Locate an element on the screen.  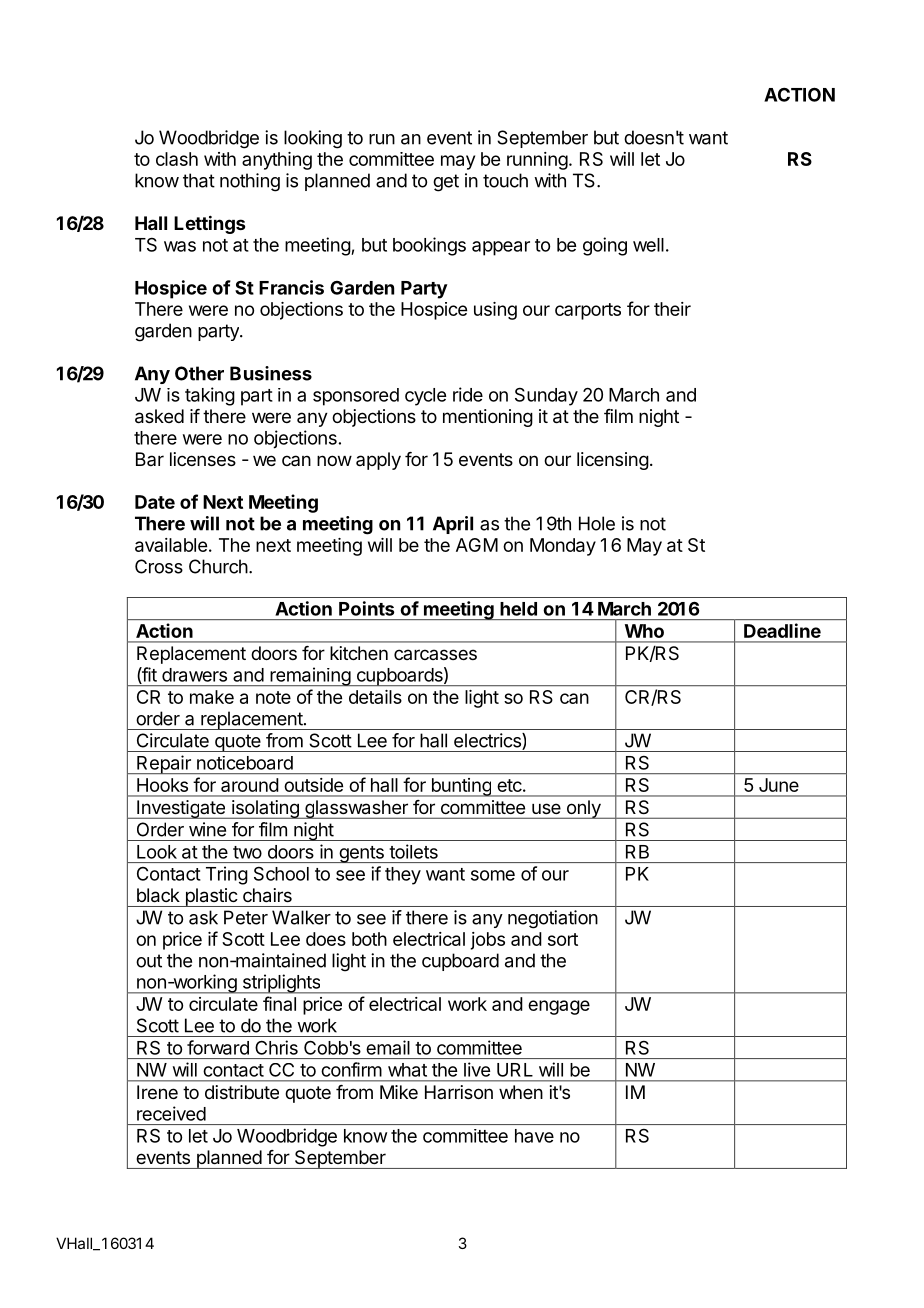
get is located at coordinates (446, 183).
